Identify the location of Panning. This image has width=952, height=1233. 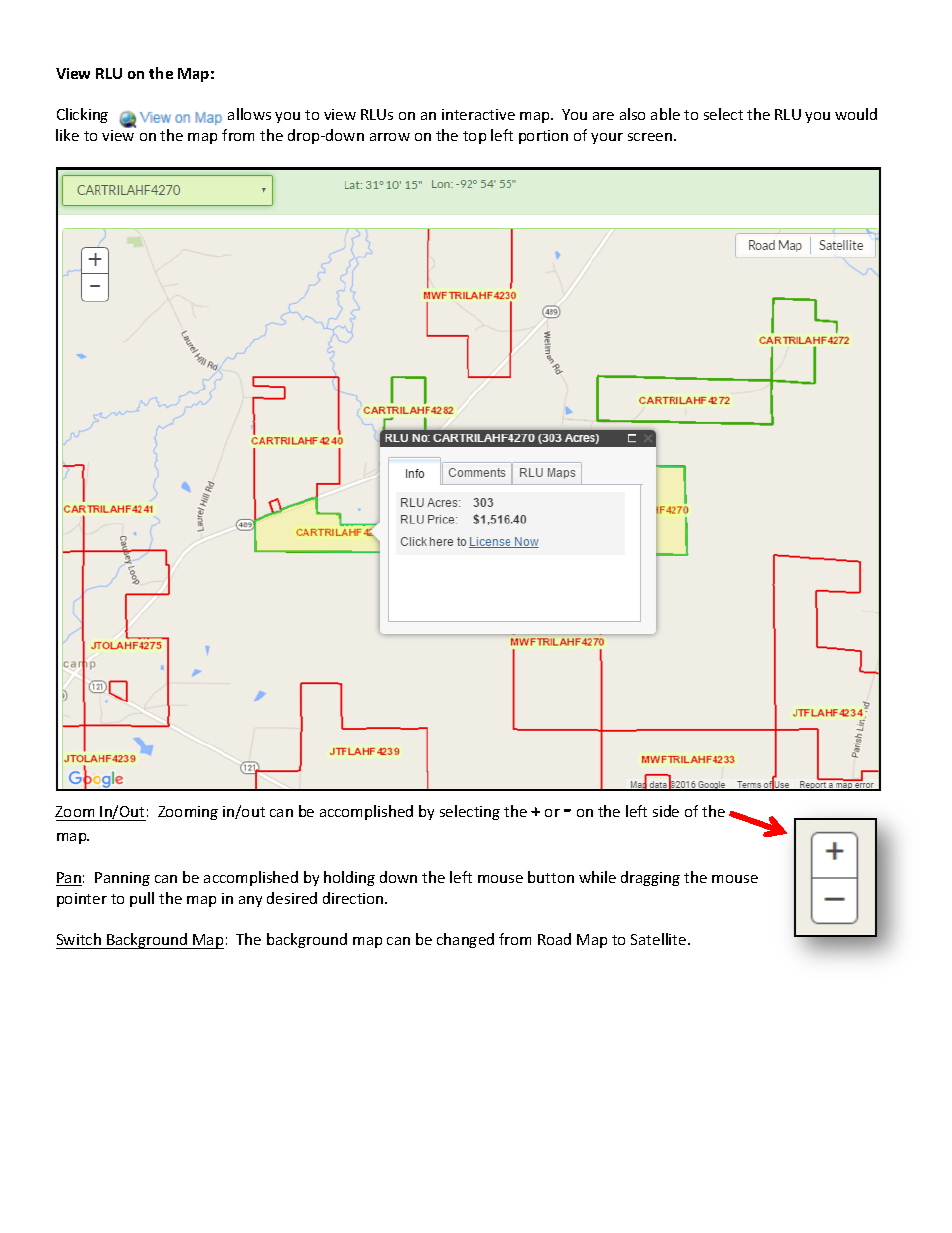
(122, 879).
